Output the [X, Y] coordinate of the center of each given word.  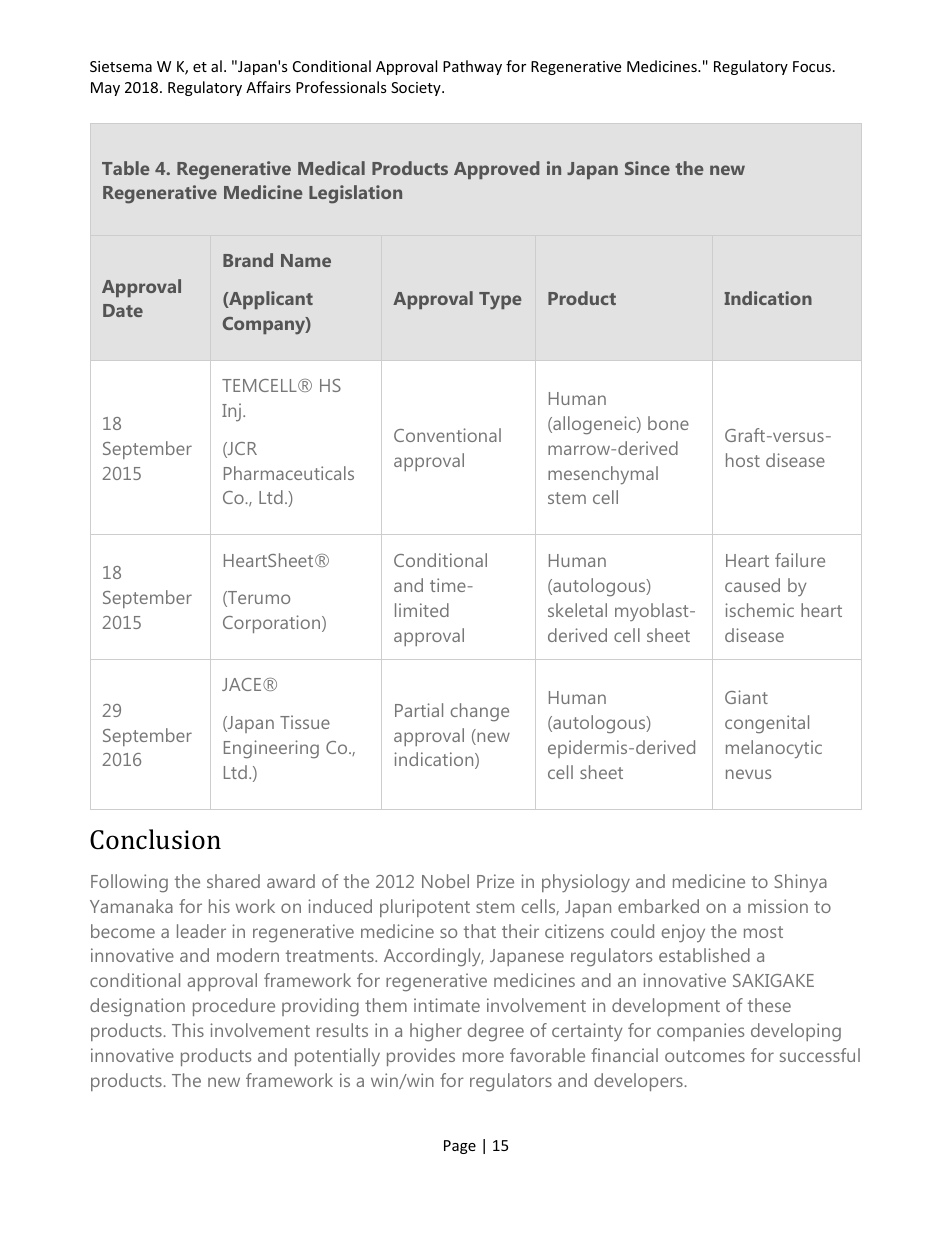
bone [668, 423]
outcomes [705, 1056]
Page [460, 1147]
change [480, 712]
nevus [748, 774]
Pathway [472, 67]
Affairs [268, 87]
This [188, 1030]
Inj [233, 412]
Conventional [447, 435]
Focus [812, 66]
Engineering [271, 749]
